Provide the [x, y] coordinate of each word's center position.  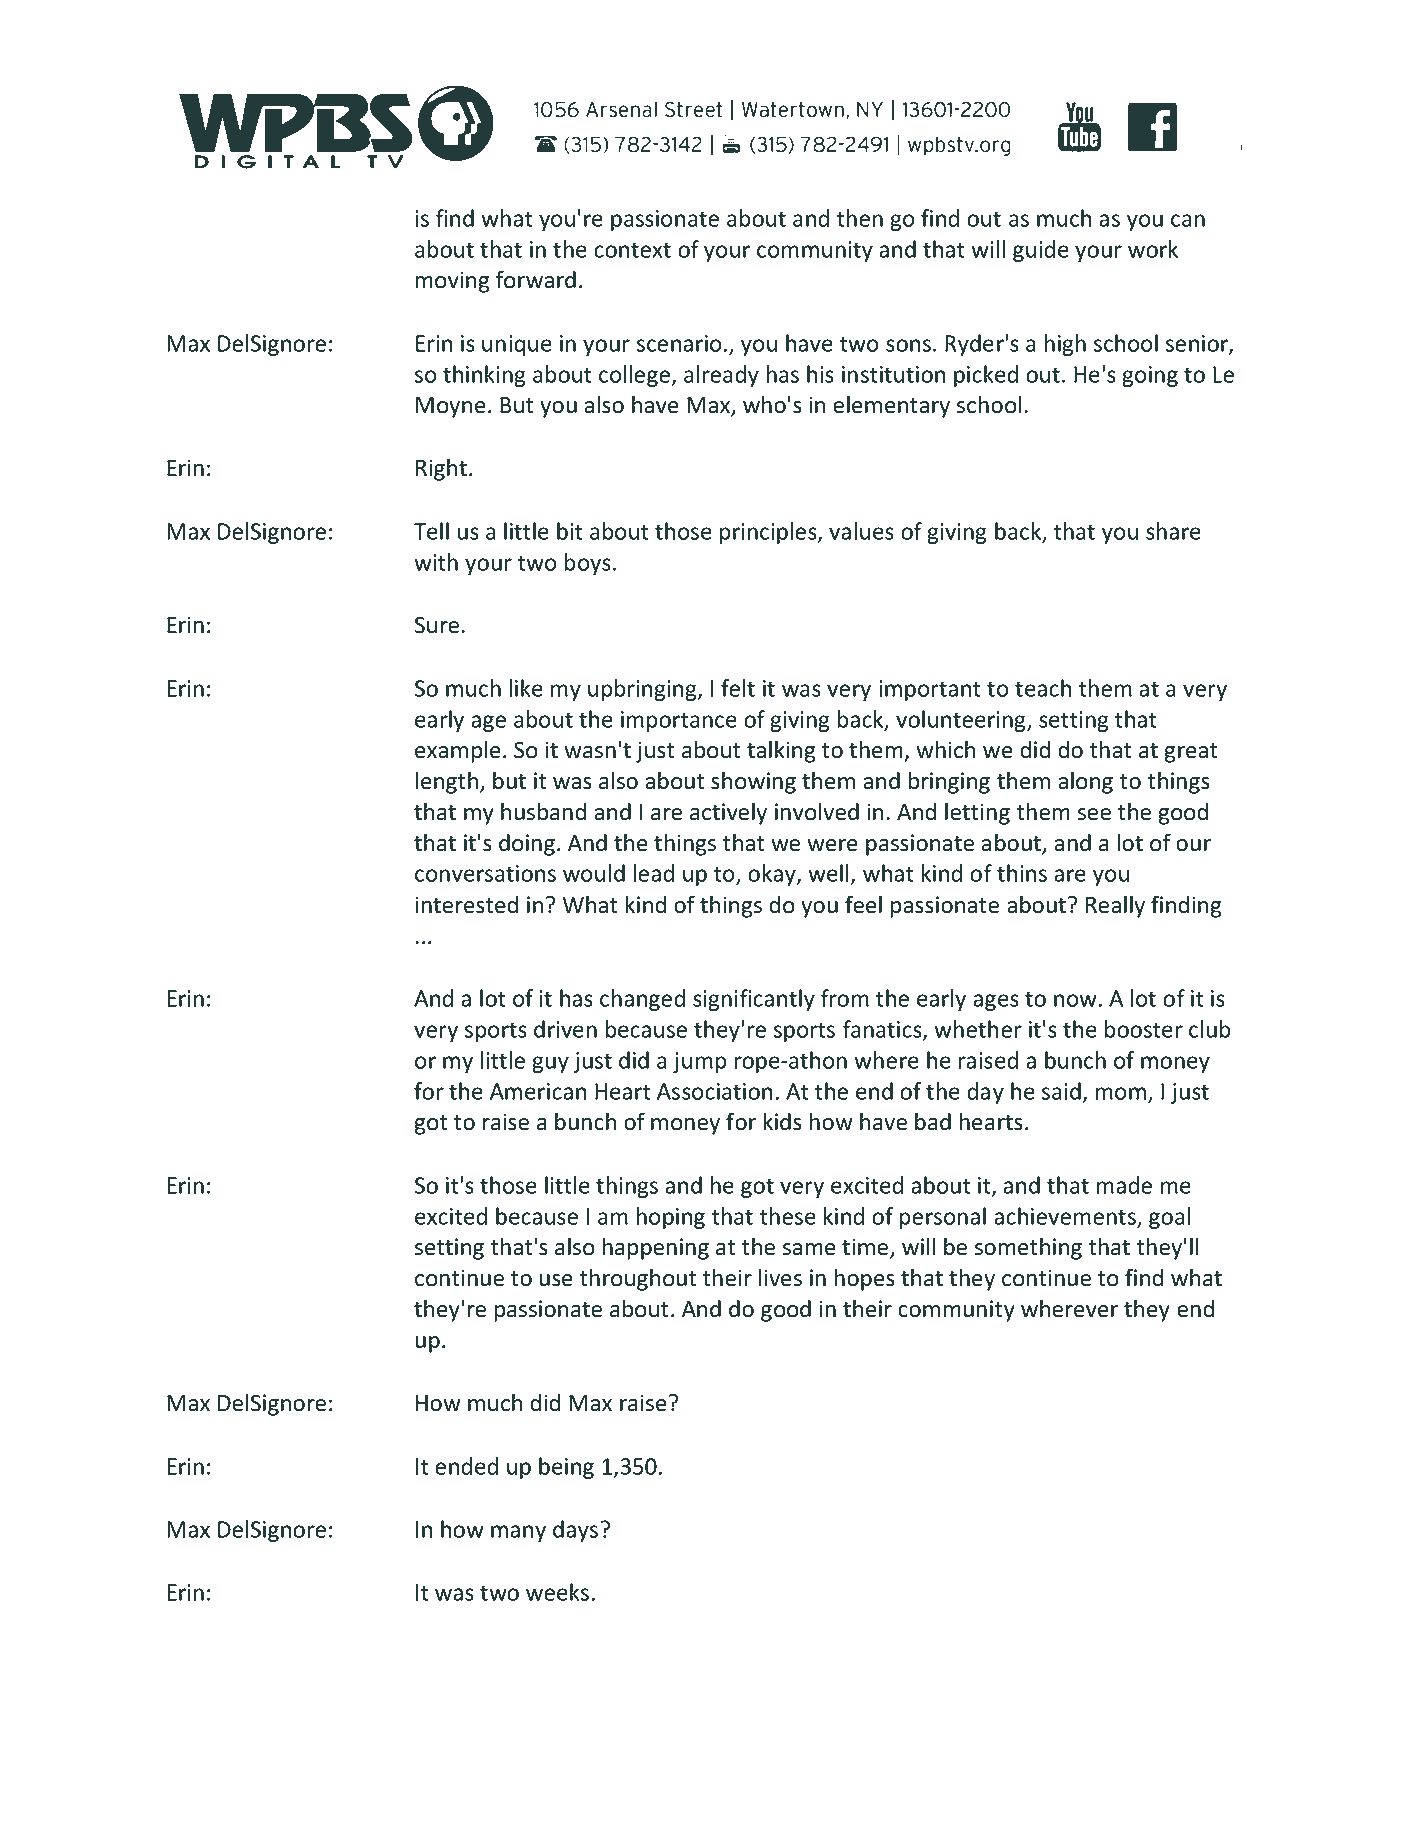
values [861, 531]
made [1124, 1185]
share [1173, 531]
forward [536, 279]
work [1153, 249]
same [809, 1249]
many [518, 1533]
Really [1115, 906]
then [860, 218]
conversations [485, 873]
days [575, 1531]
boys [588, 564]
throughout [638, 1279]
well [829, 874]
